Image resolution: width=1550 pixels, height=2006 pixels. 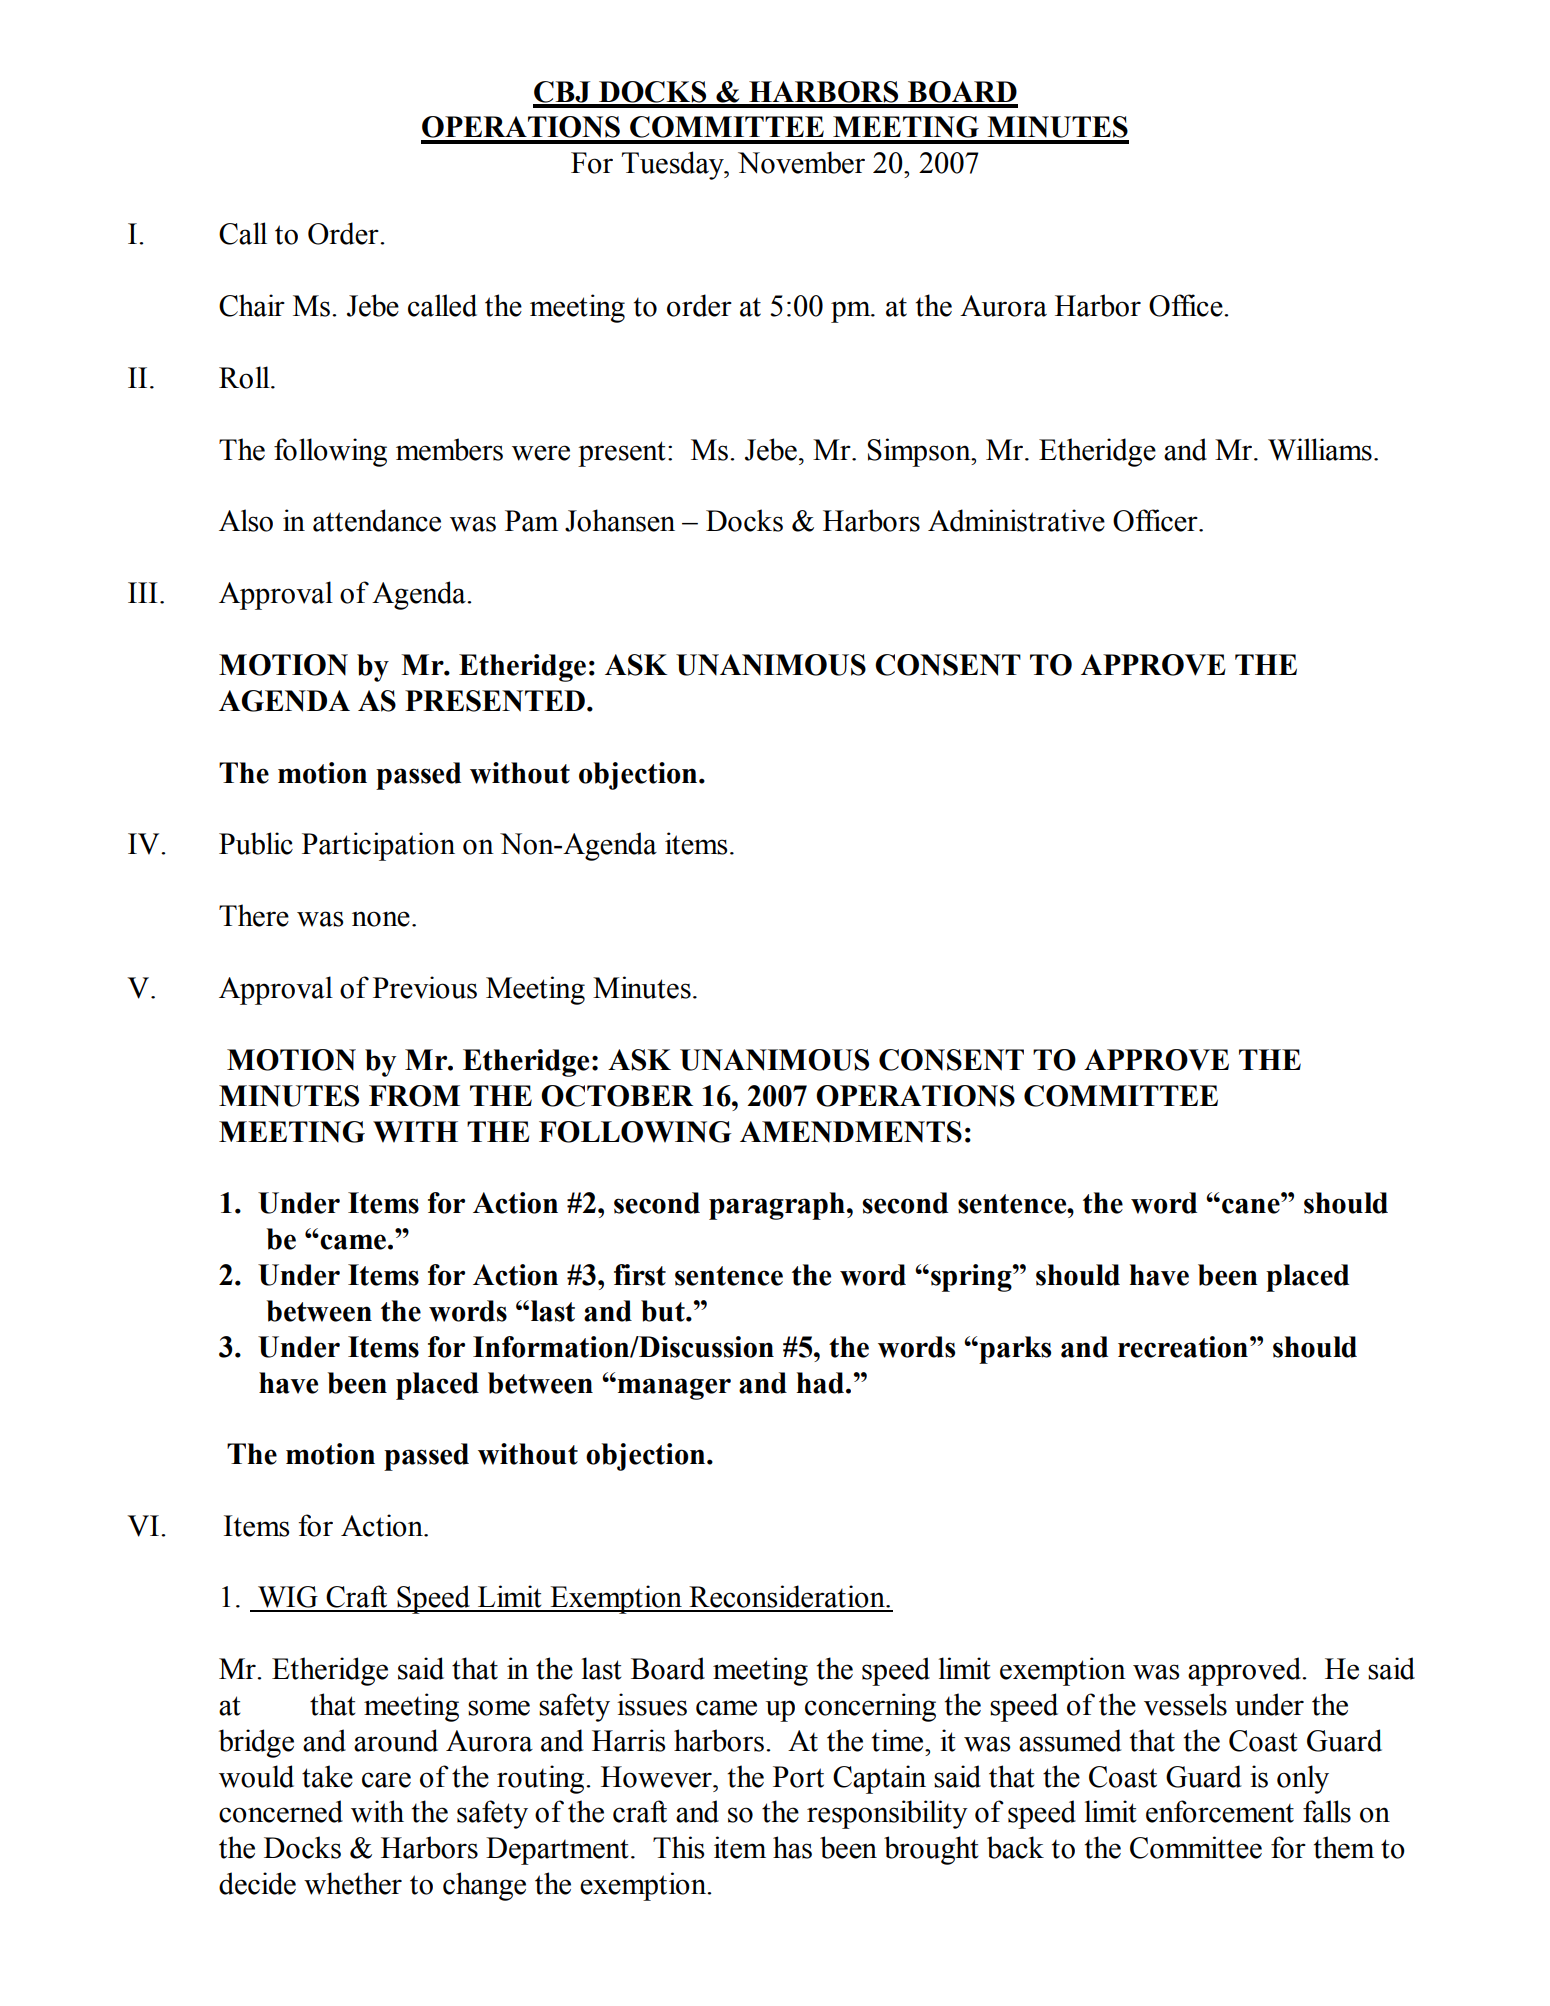 I want to click on recreation, so click(x=1183, y=1347).
